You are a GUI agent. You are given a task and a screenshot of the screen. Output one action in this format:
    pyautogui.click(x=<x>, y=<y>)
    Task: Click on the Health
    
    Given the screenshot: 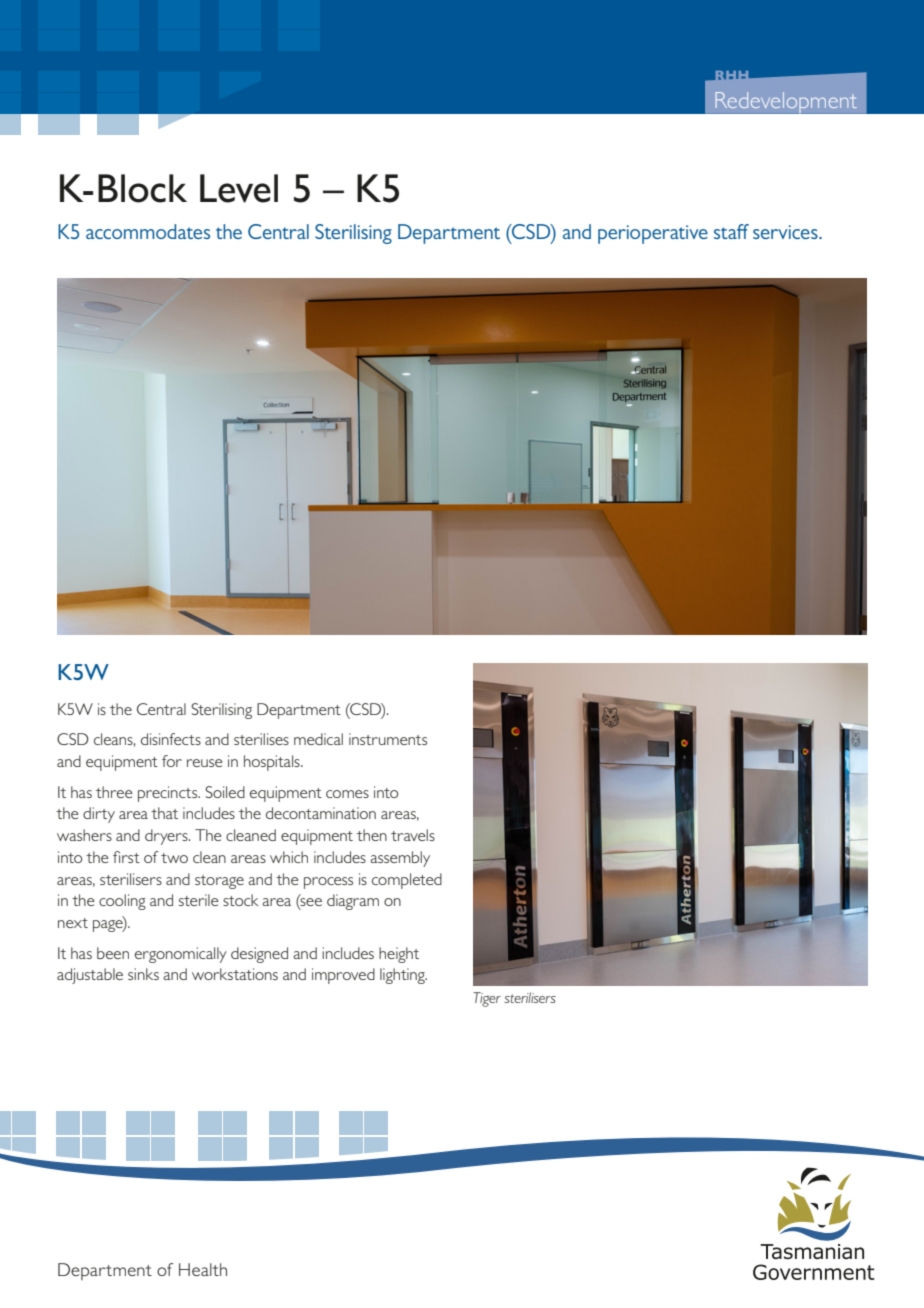 What is the action you would take?
    pyautogui.click(x=203, y=1269)
